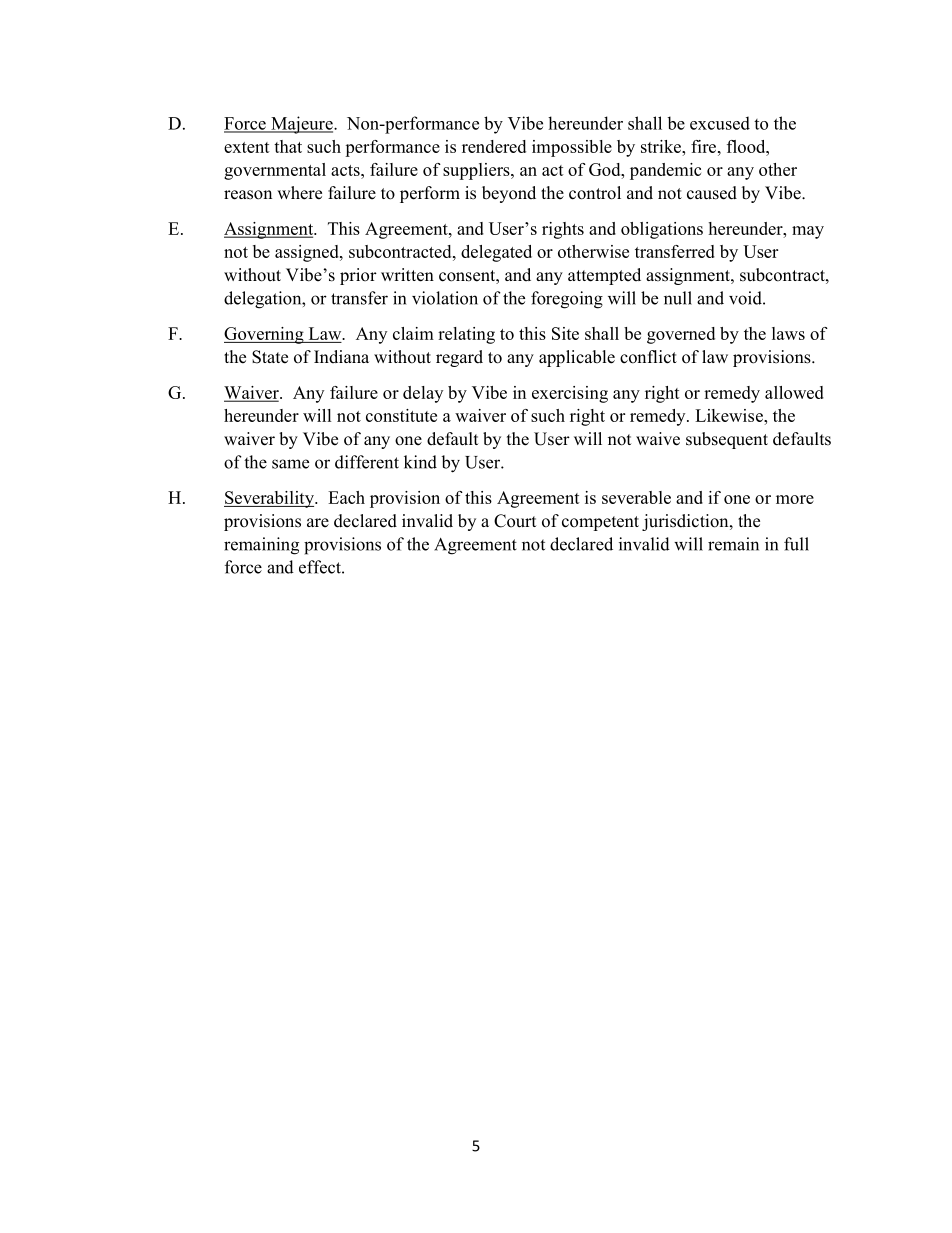  I want to click on Governing, so click(265, 335).
